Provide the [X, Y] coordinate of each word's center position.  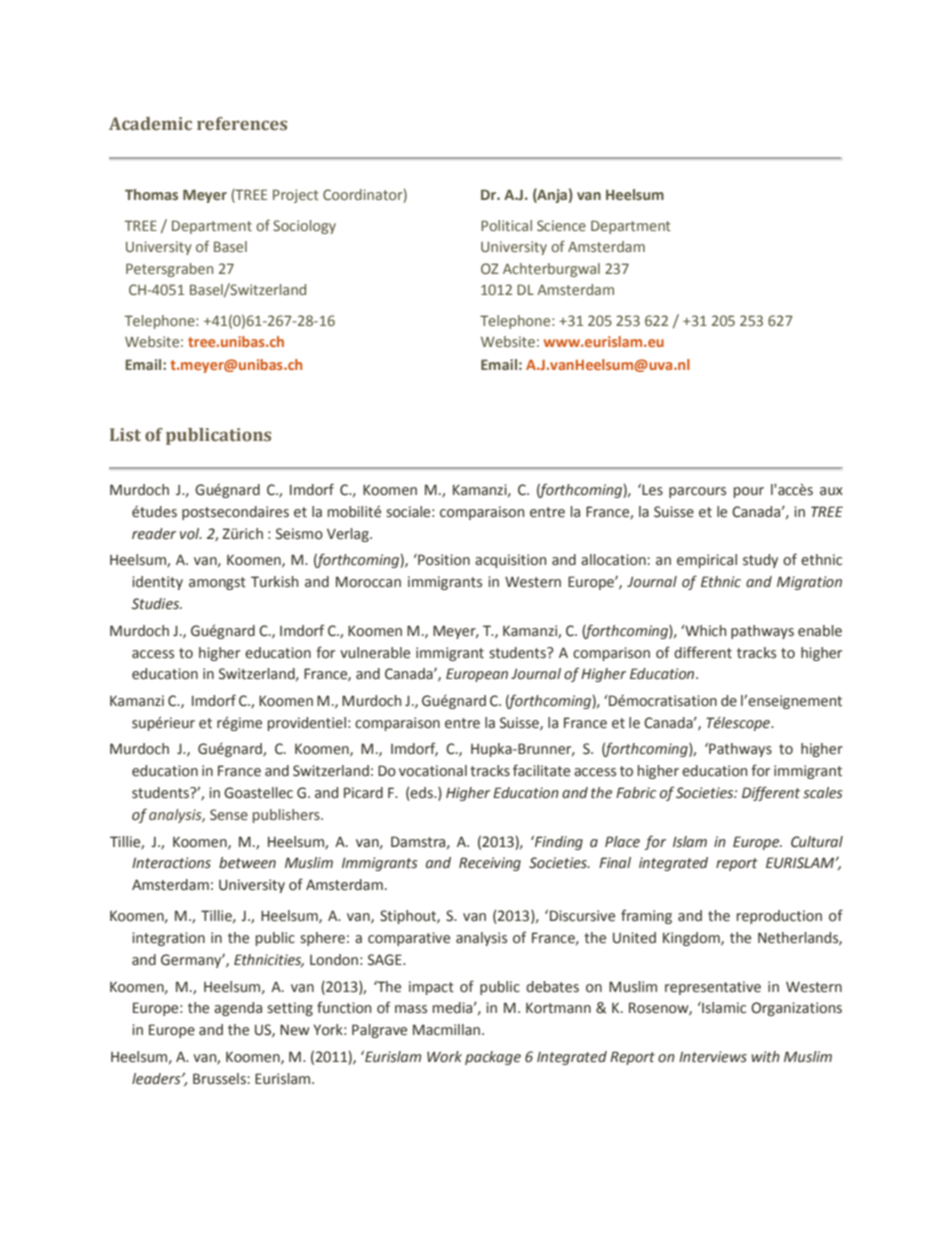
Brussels [219, 1079]
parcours [697, 492]
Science [561, 225]
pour [749, 492]
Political [506, 225]
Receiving [490, 864]
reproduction [779, 917]
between [247, 863]
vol [191, 534]
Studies [157, 604]
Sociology [304, 227]
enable [820, 631]
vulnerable [375, 653]
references [242, 124]
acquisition [510, 561]
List [125, 435]
